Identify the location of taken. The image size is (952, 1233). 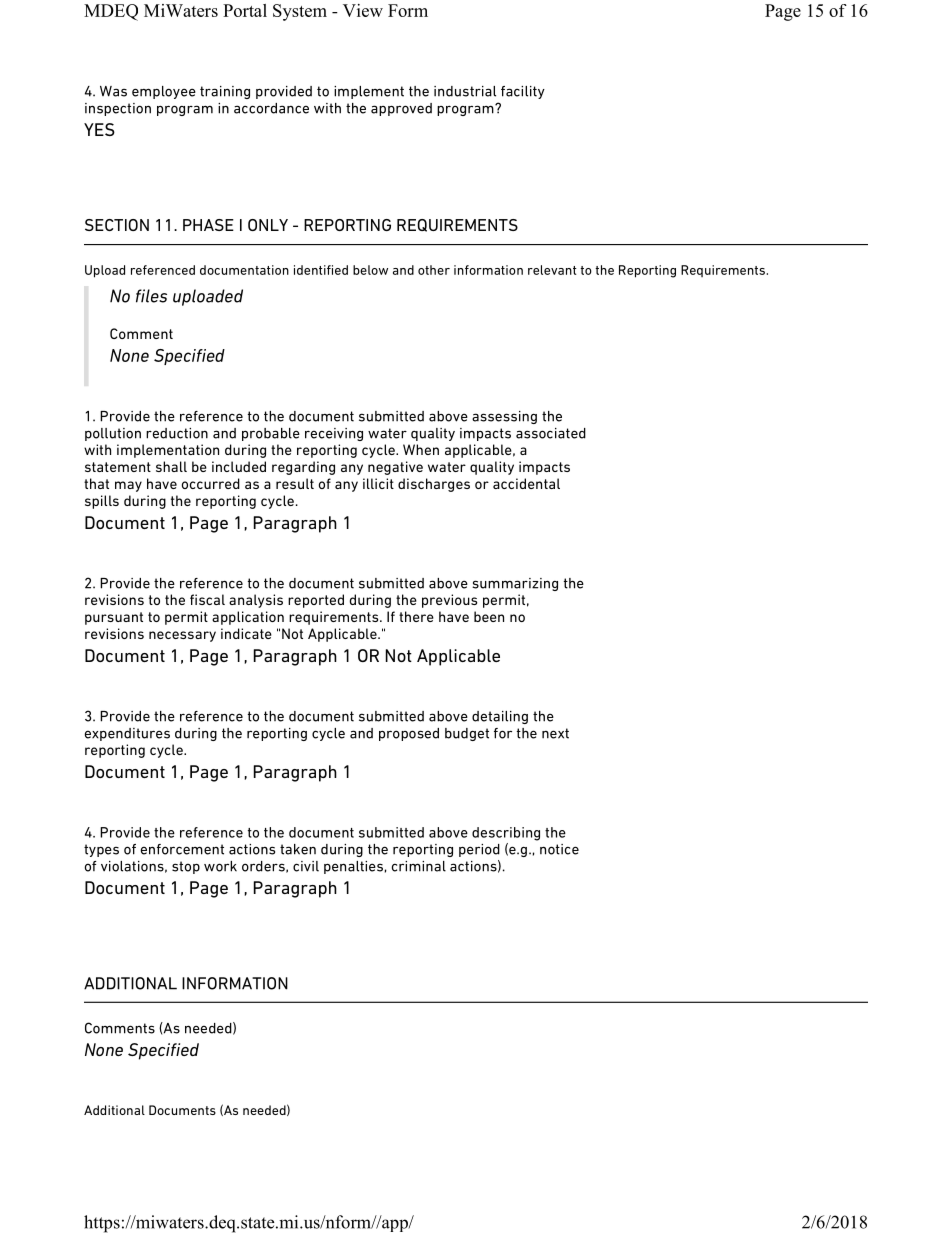
(298, 849).
